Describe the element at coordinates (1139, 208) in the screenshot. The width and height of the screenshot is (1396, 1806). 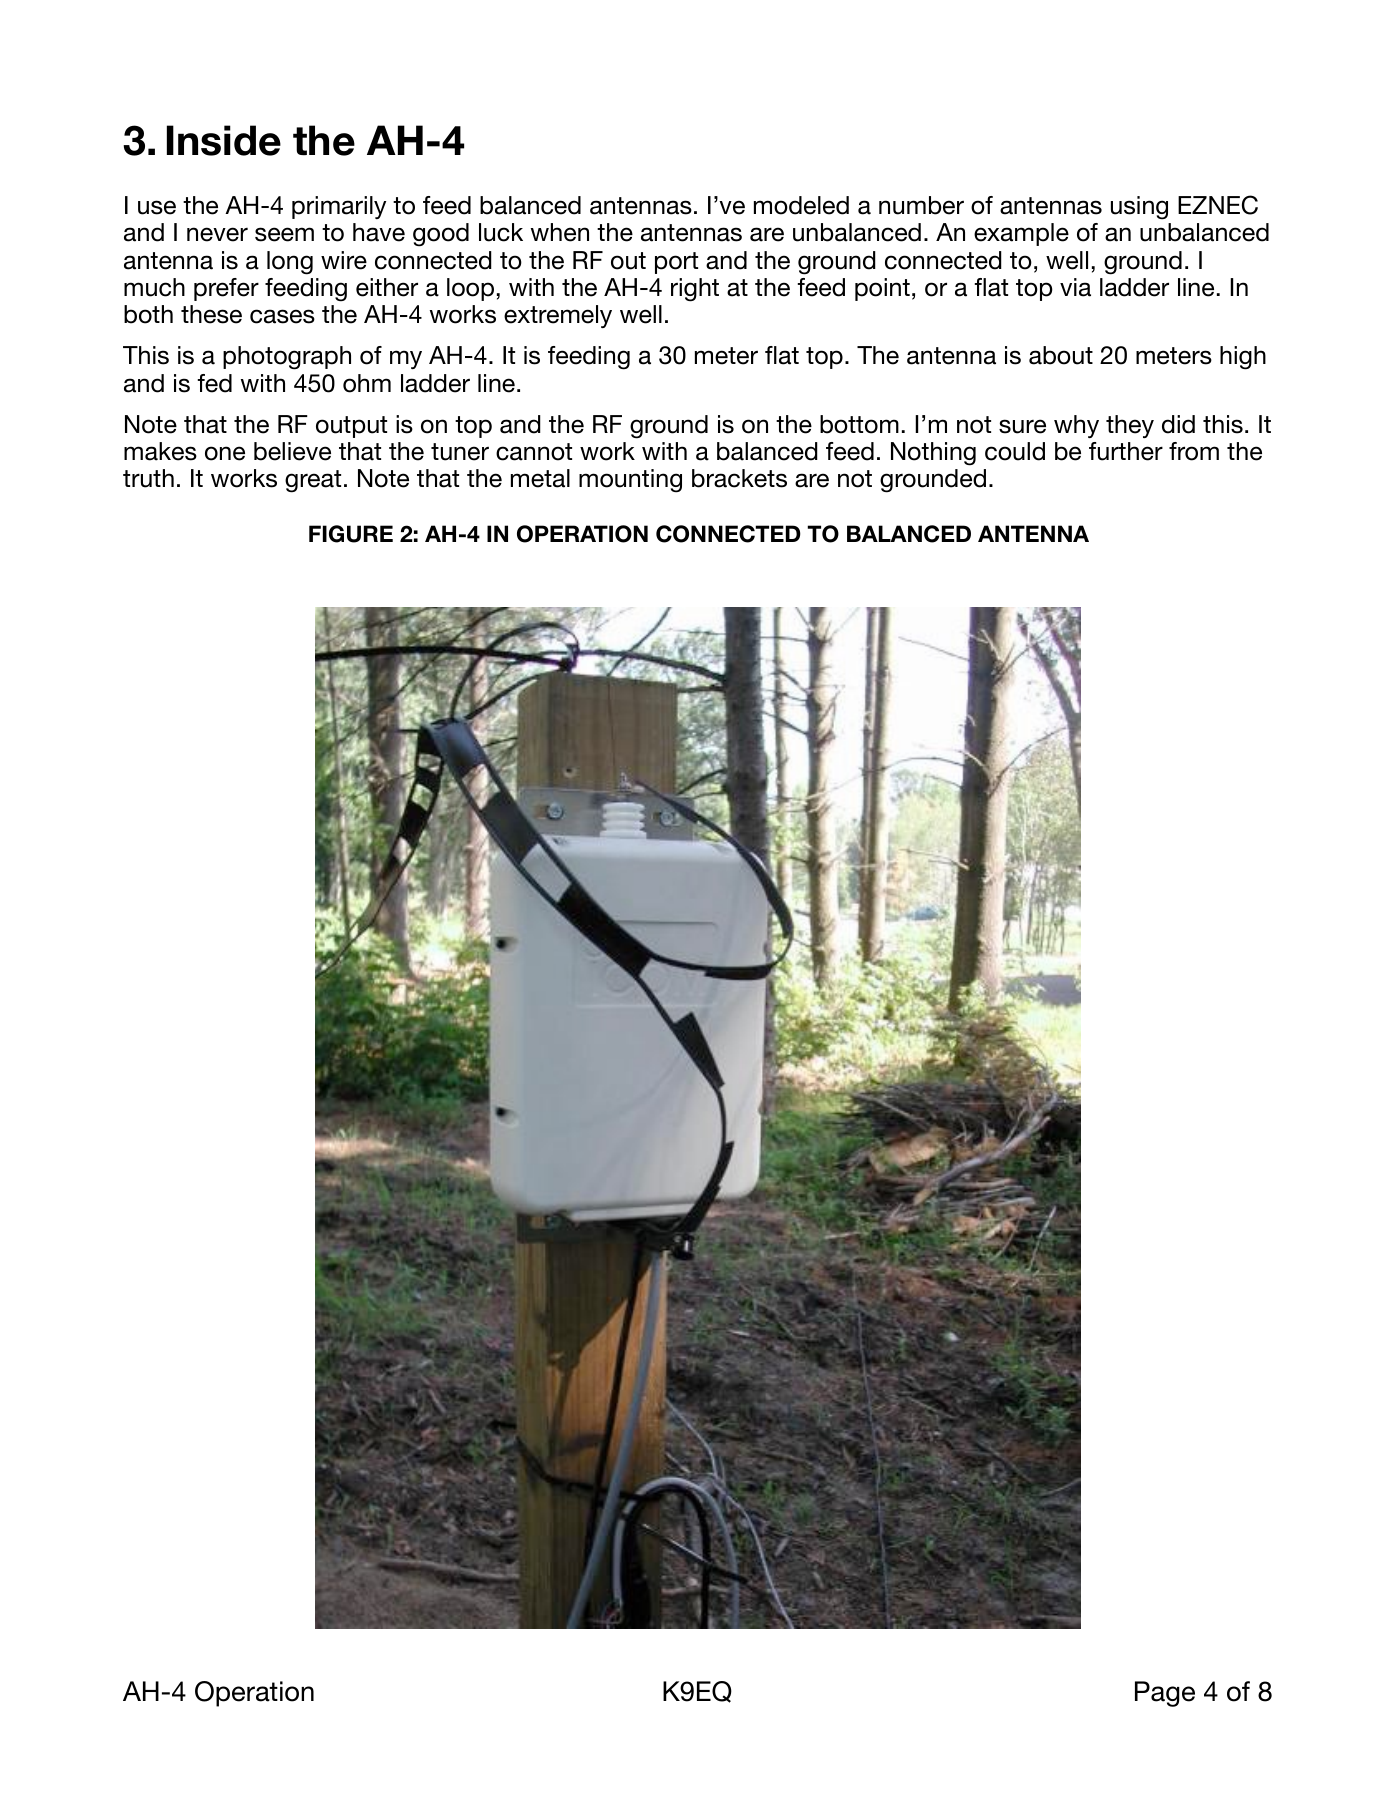
I see `using` at that location.
